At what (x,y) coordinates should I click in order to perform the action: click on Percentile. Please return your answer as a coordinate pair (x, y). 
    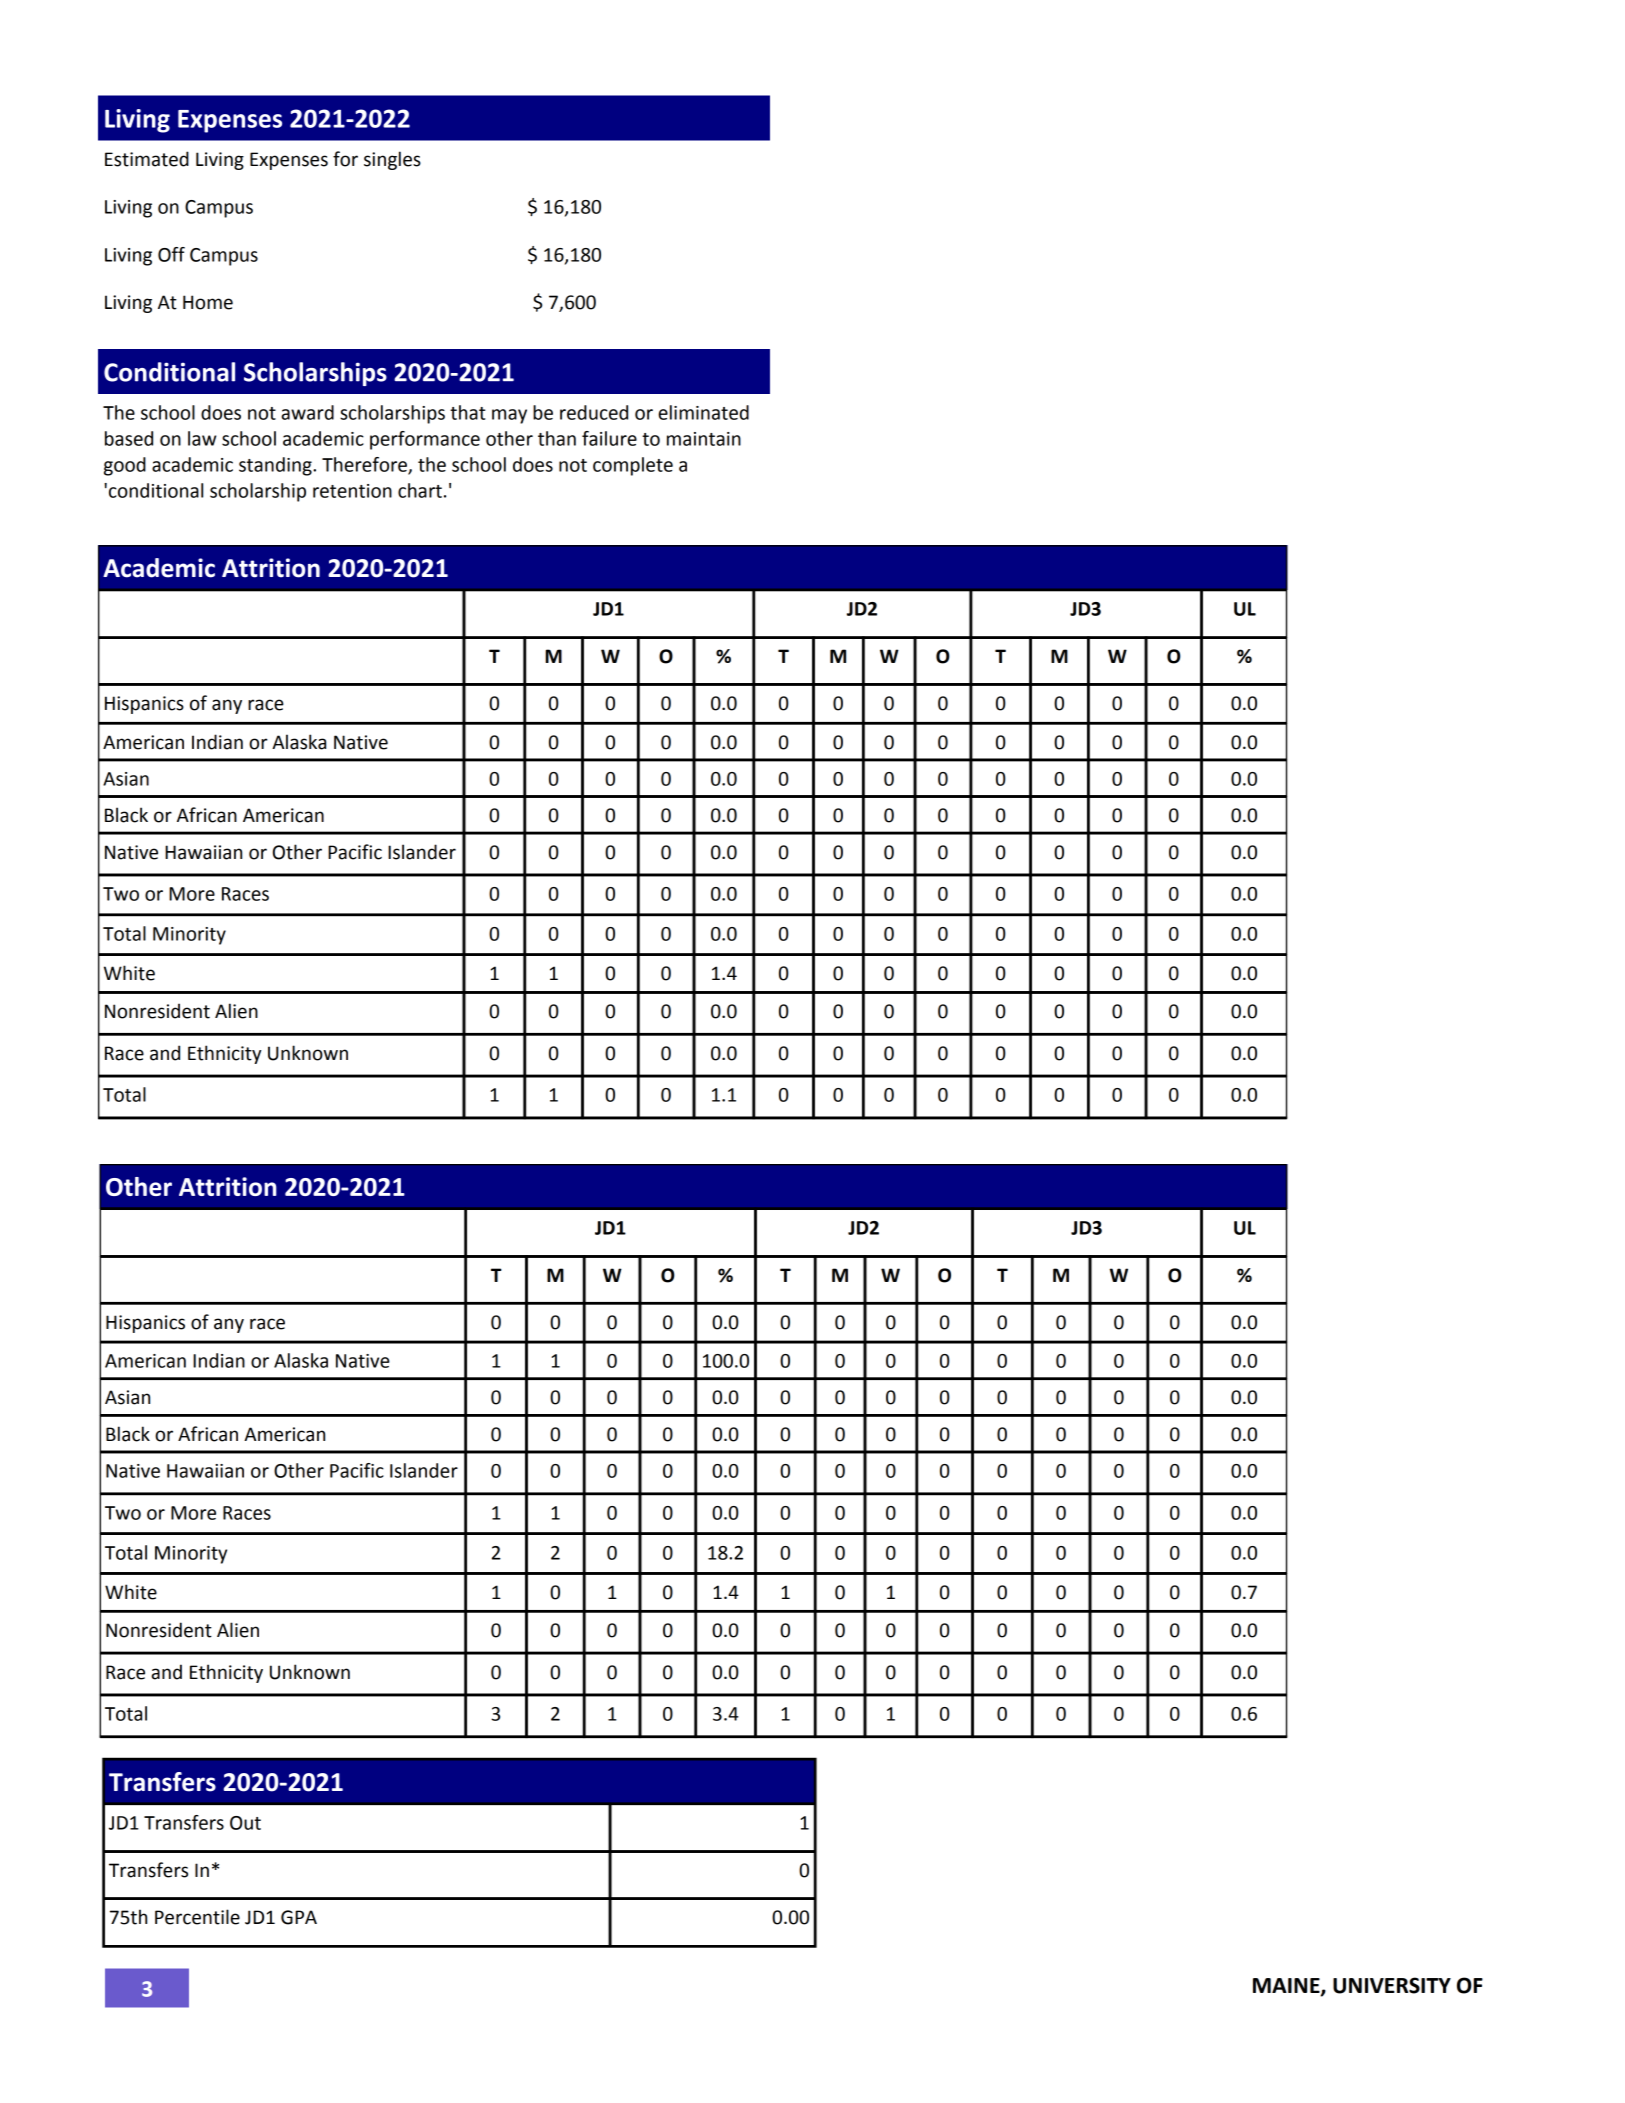
    Looking at the image, I should click on (197, 1917).
